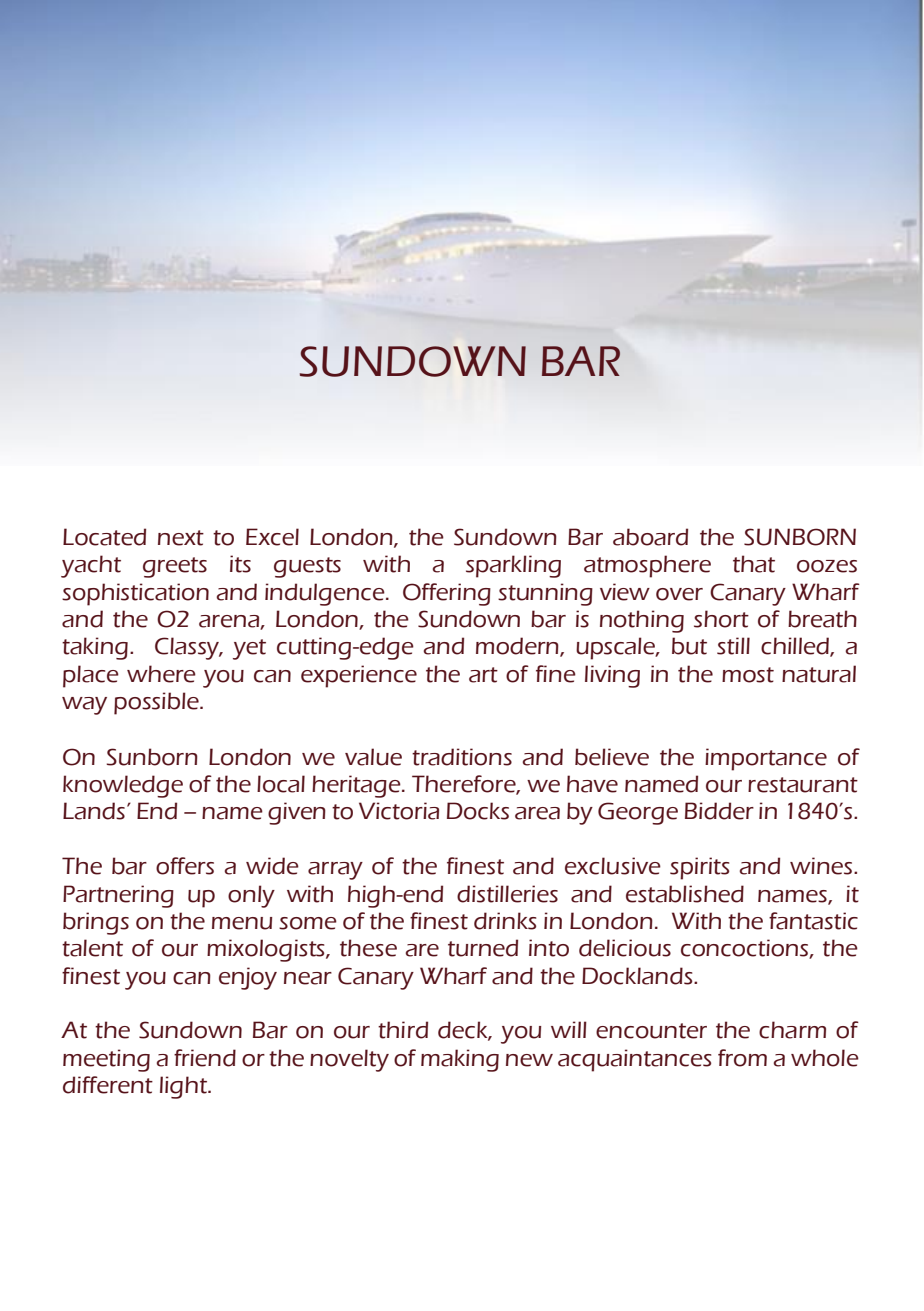 The height and width of the screenshot is (1311, 924). What do you see at coordinates (460, 1060) in the screenshot?
I see `making` at bounding box center [460, 1060].
